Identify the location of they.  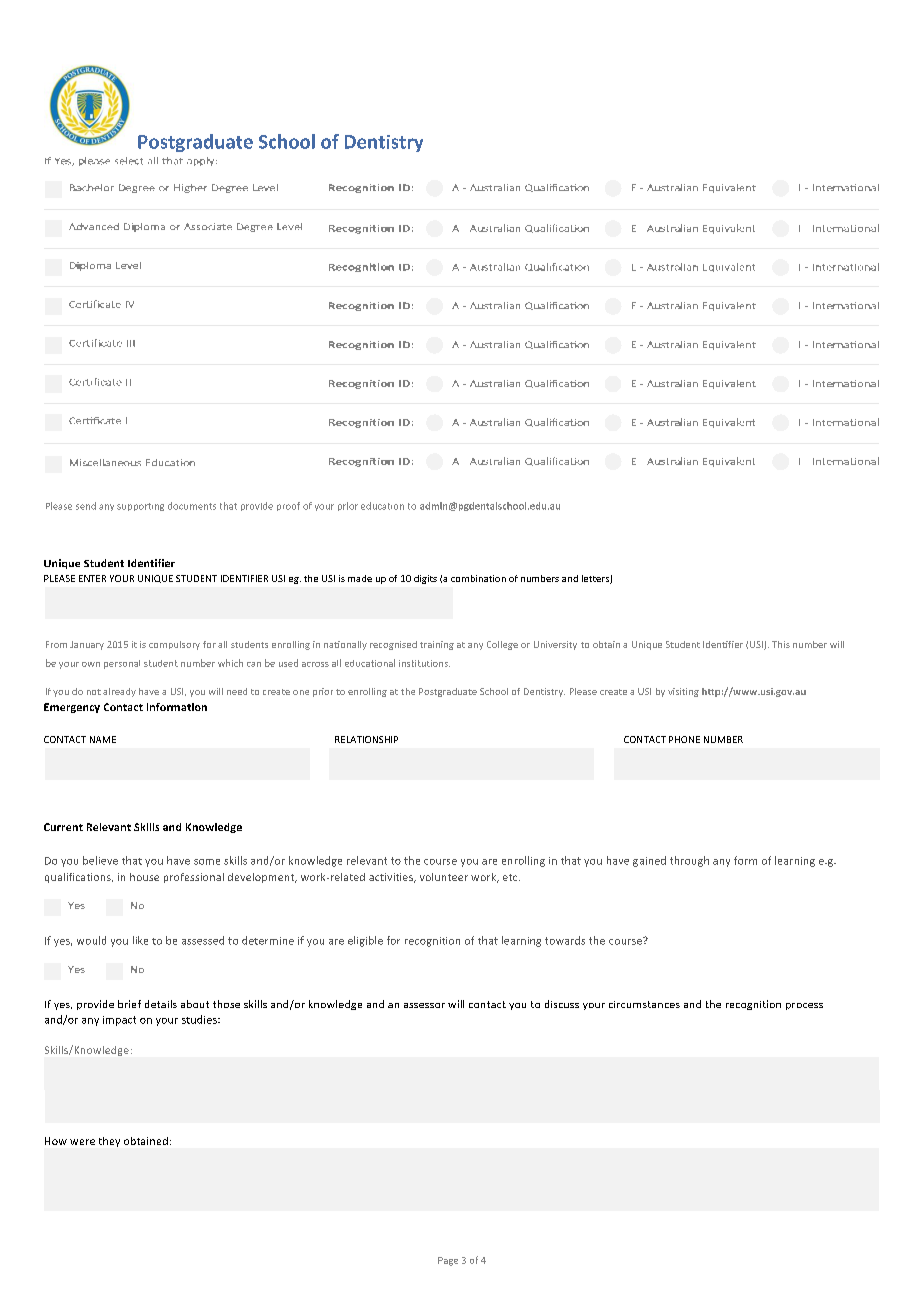
(109, 1142).
